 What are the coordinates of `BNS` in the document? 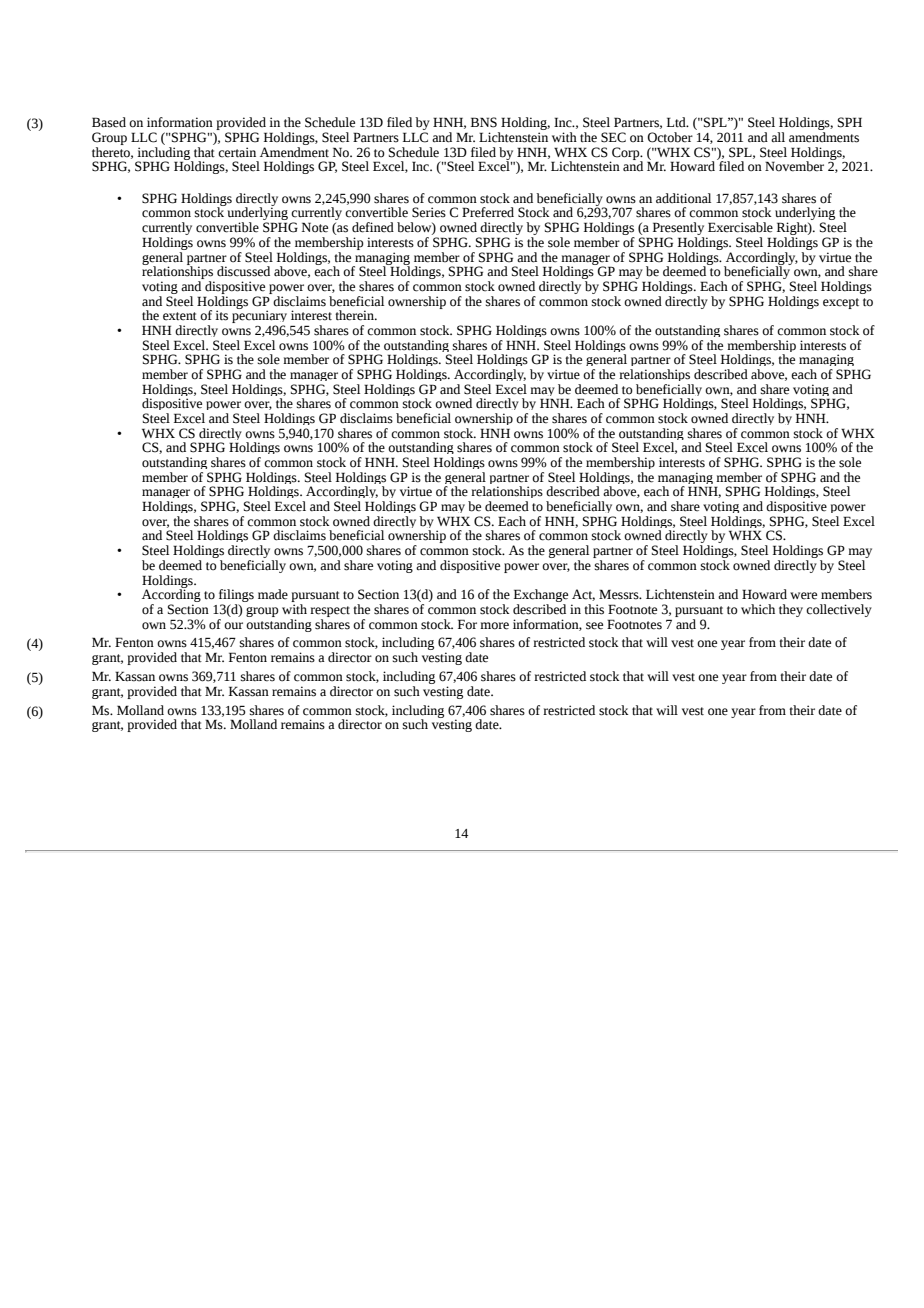 It's located at (484, 122).
